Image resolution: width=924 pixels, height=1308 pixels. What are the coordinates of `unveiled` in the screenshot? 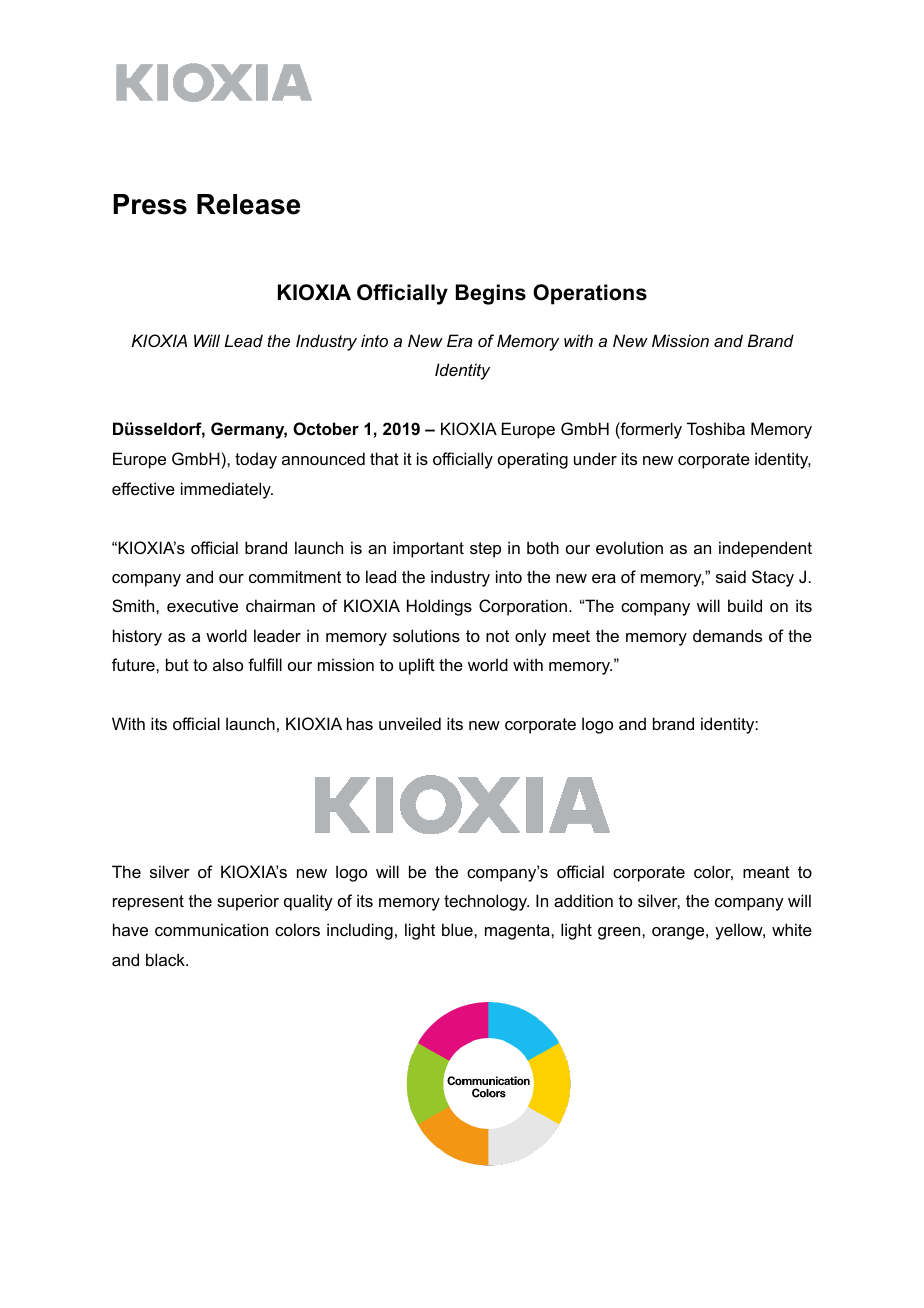 It's located at (410, 723).
